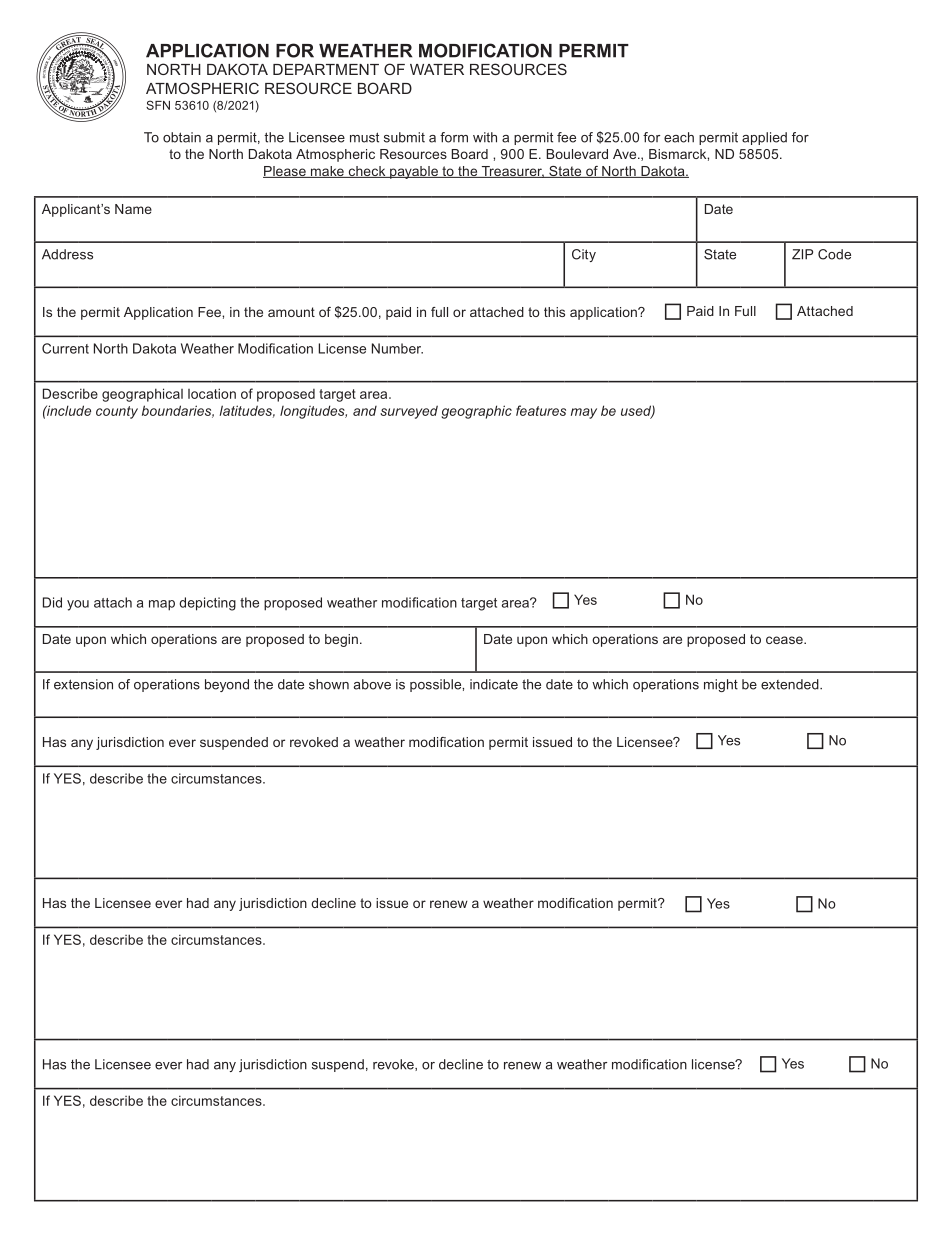 The height and width of the screenshot is (1233, 952). I want to click on county, so click(117, 412).
